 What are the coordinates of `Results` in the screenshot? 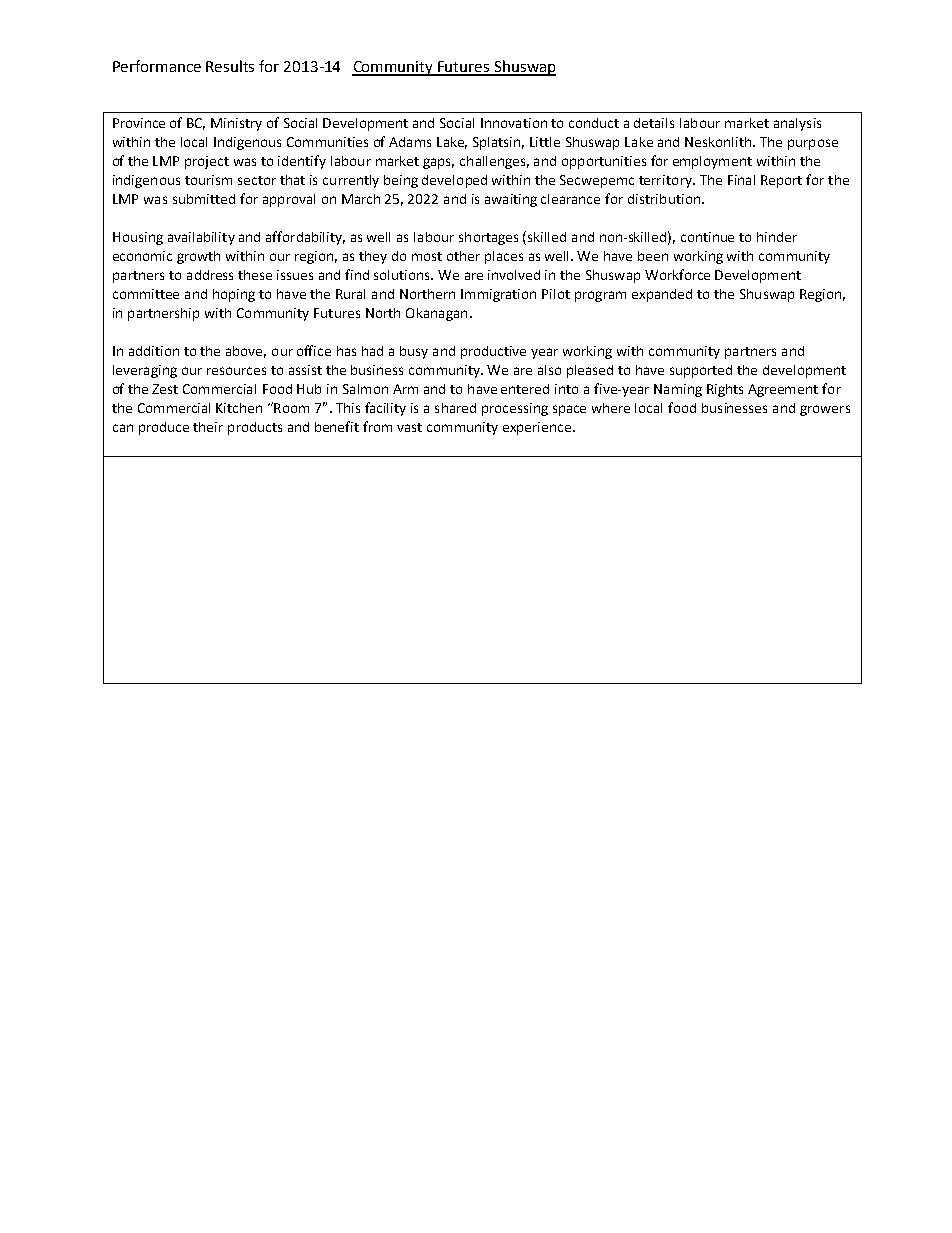 It's located at (230, 66).
